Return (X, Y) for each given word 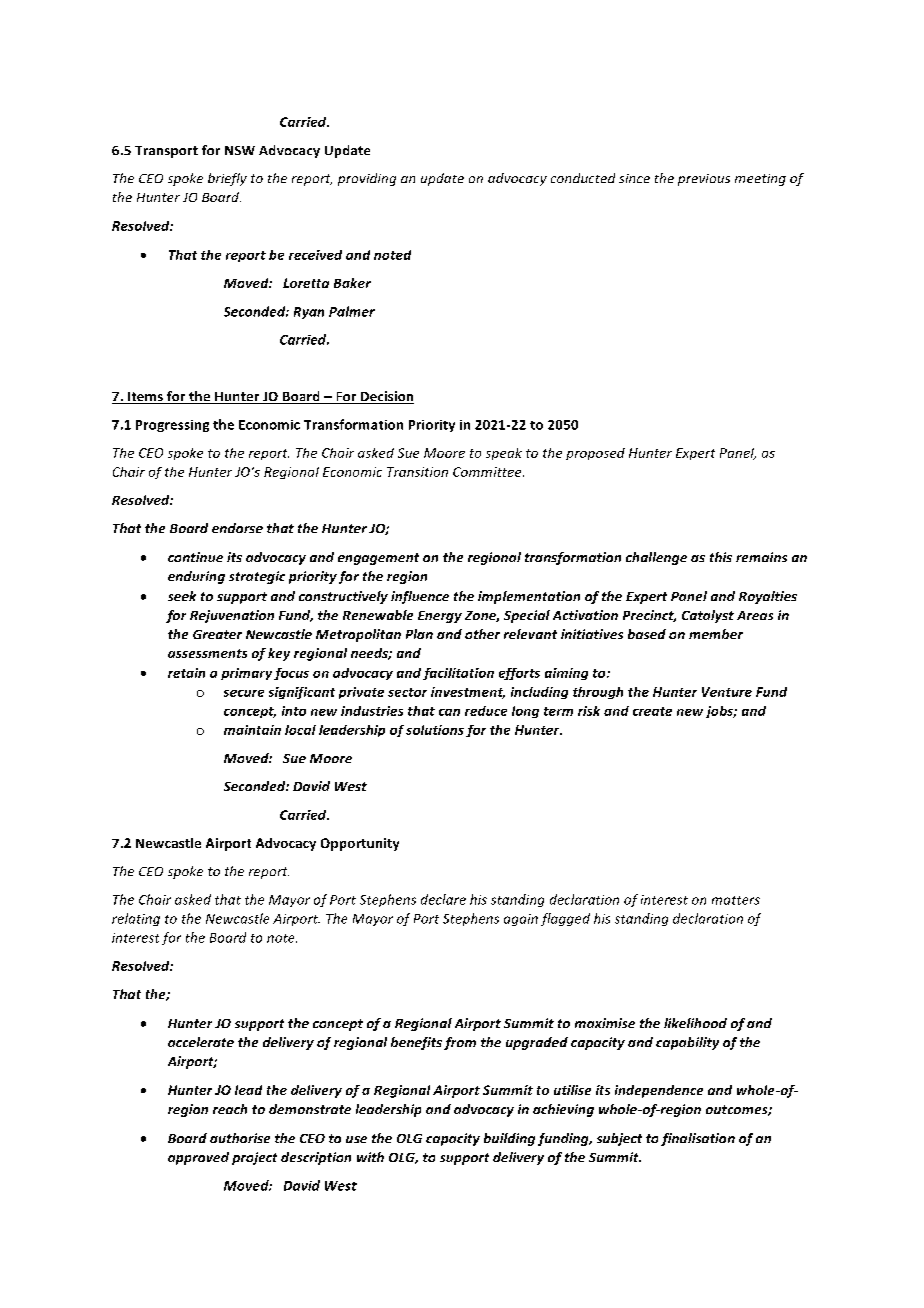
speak (504, 454)
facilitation (458, 674)
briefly (227, 179)
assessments (207, 653)
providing (367, 179)
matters (736, 900)
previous (704, 180)
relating (136, 919)
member (716, 634)
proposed (595, 454)
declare (443, 899)
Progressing (172, 426)
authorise (240, 1138)
